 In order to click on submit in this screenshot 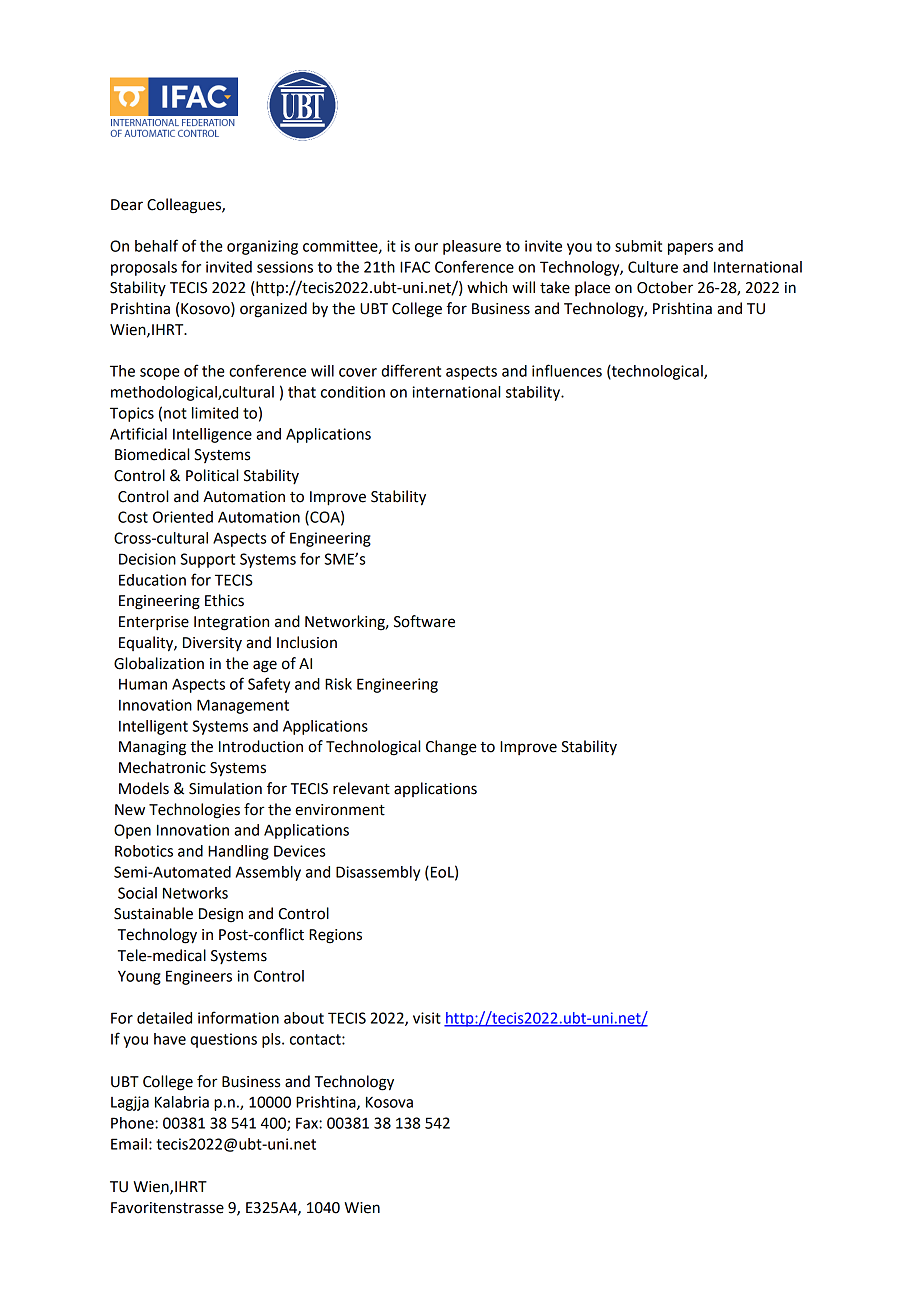, I will do `click(638, 246)`.
